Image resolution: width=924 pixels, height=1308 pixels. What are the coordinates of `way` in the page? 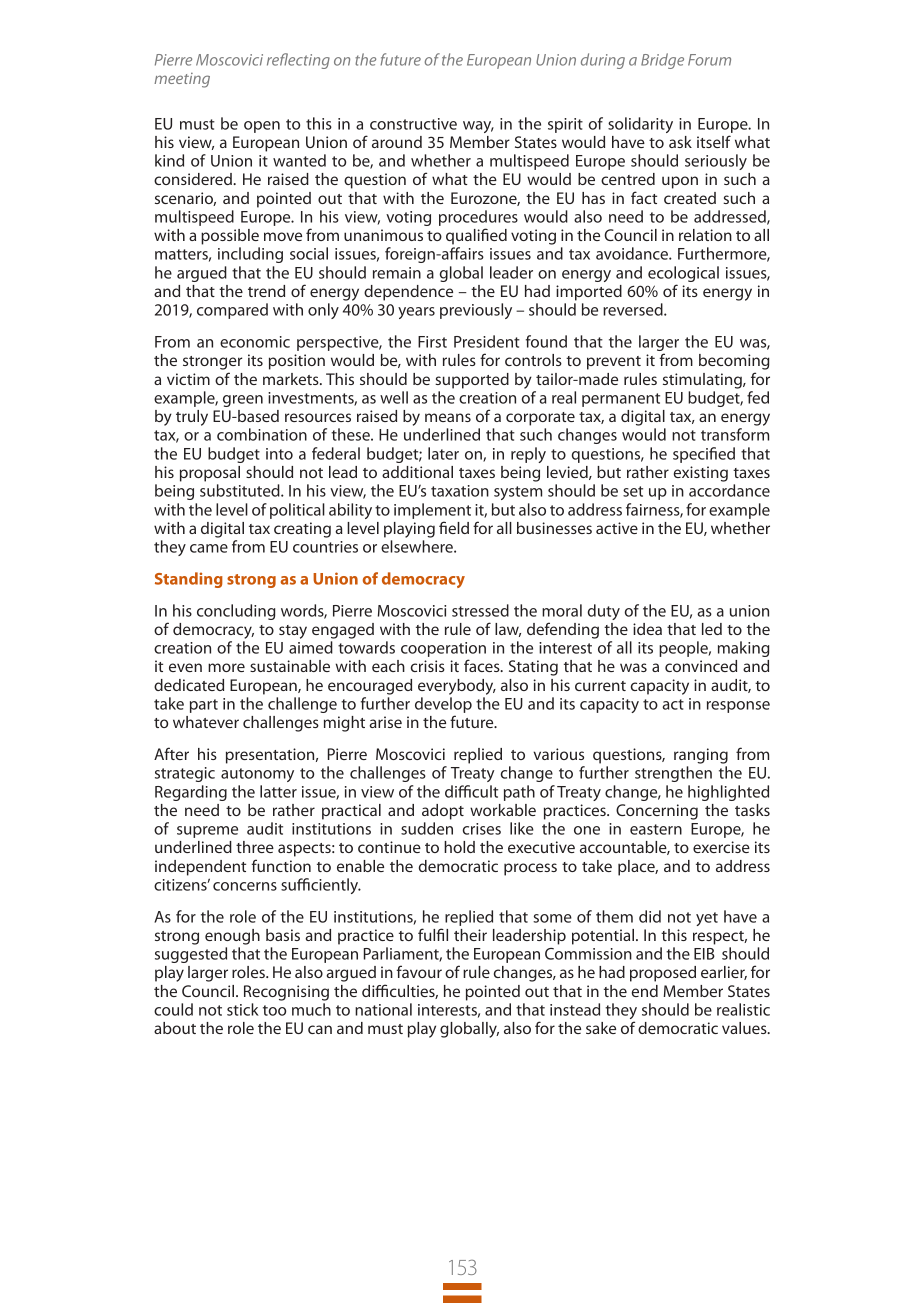 It's located at (478, 127).
